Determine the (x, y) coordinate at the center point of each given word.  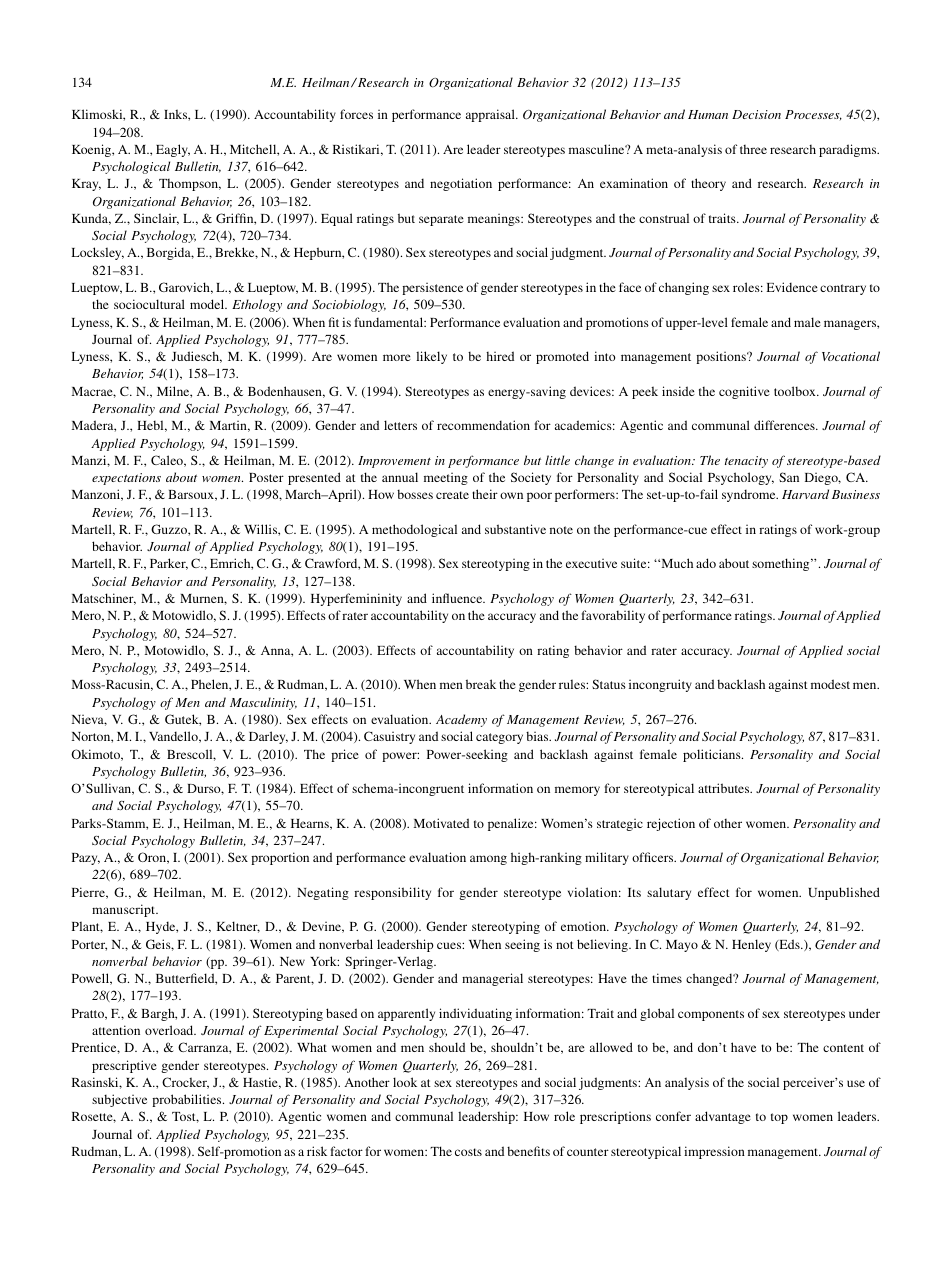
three (753, 149)
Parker (169, 564)
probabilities (188, 1100)
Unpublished (844, 893)
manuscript (125, 910)
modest (830, 684)
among (488, 860)
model (208, 304)
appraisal (491, 115)
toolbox (796, 391)
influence (458, 598)
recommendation (483, 425)
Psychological (131, 167)
